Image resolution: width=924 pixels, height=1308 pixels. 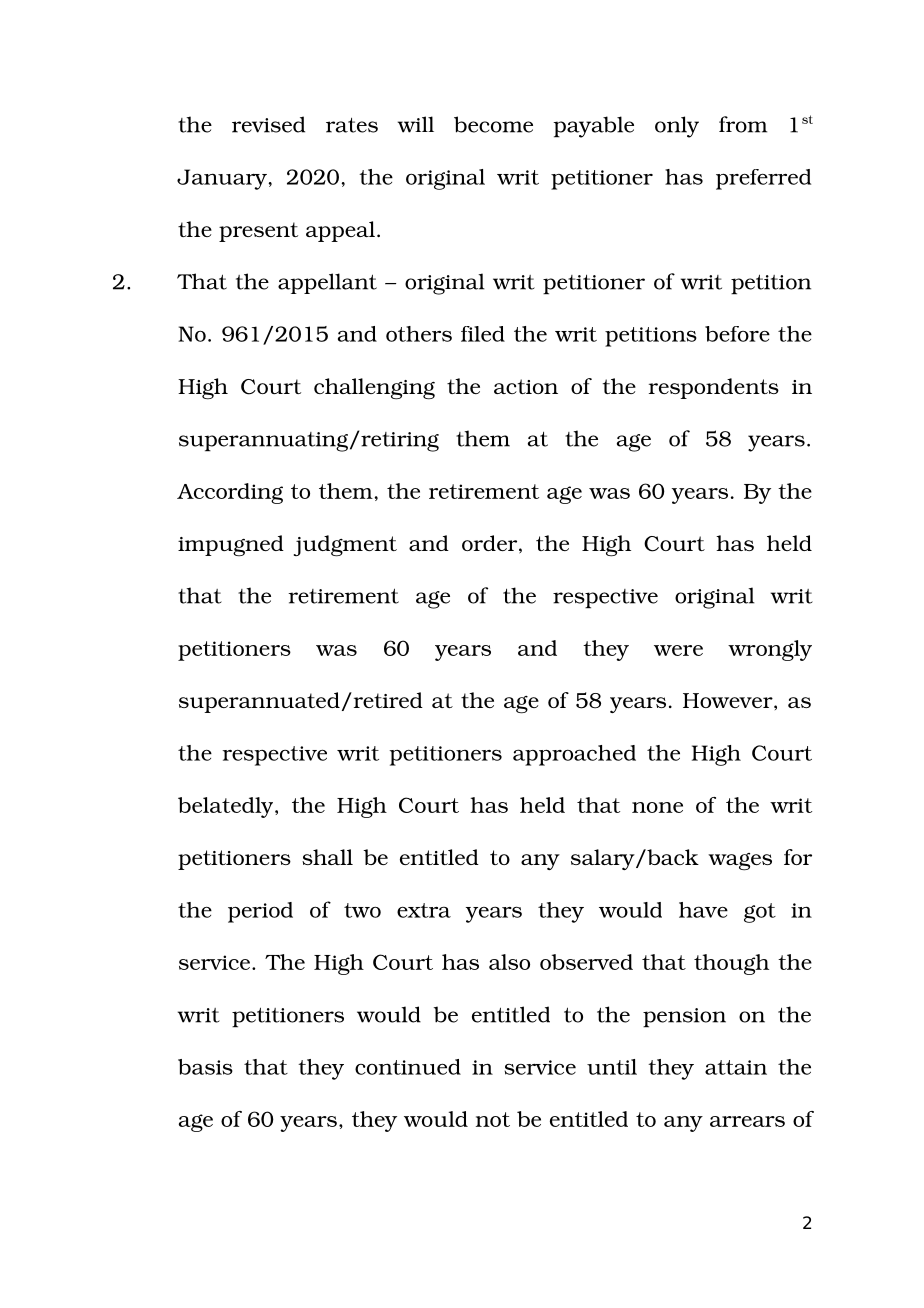 What do you see at coordinates (677, 127) in the page?
I see `only` at bounding box center [677, 127].
